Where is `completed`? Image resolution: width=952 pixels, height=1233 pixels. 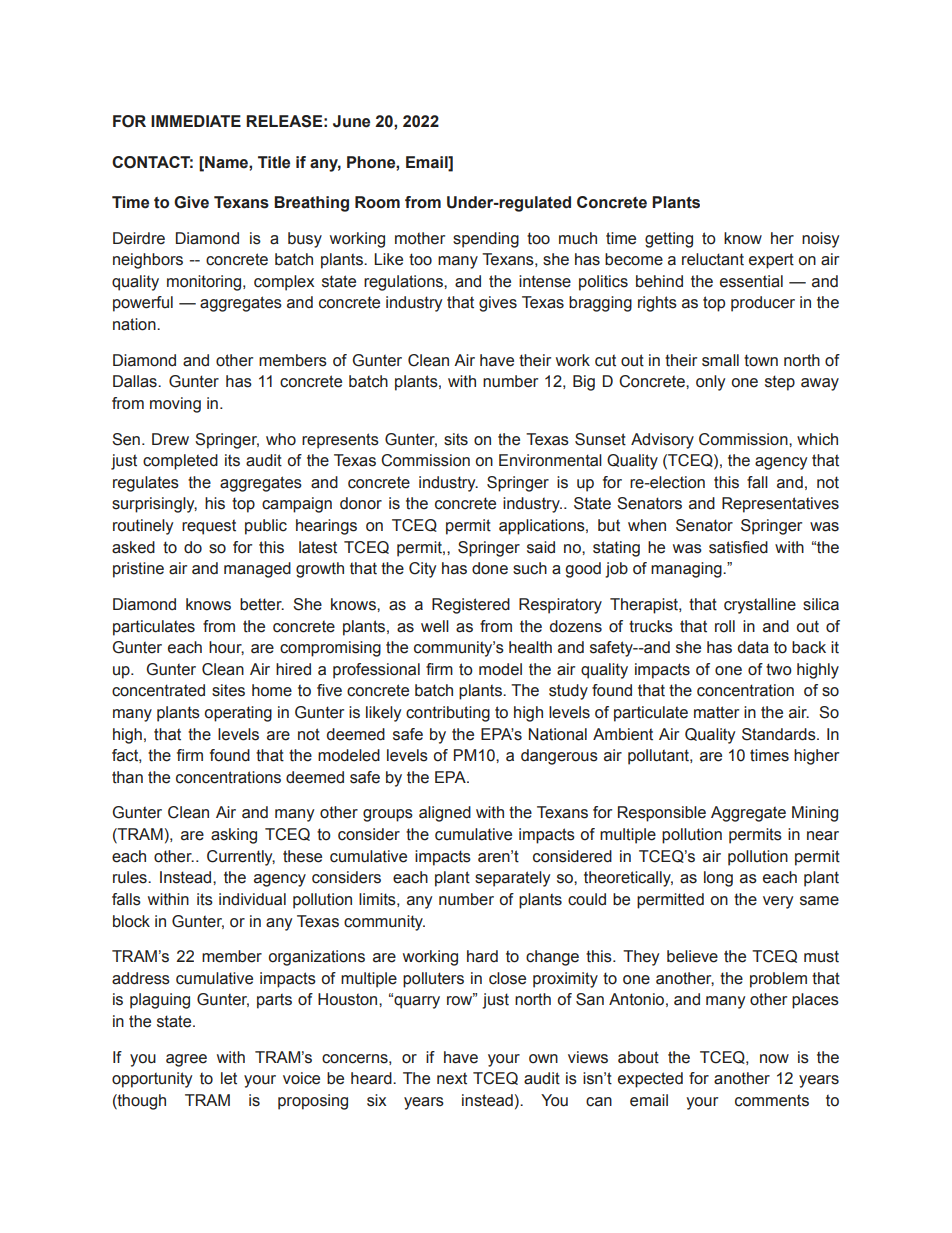 completed is located at coordinates (180, 462).
